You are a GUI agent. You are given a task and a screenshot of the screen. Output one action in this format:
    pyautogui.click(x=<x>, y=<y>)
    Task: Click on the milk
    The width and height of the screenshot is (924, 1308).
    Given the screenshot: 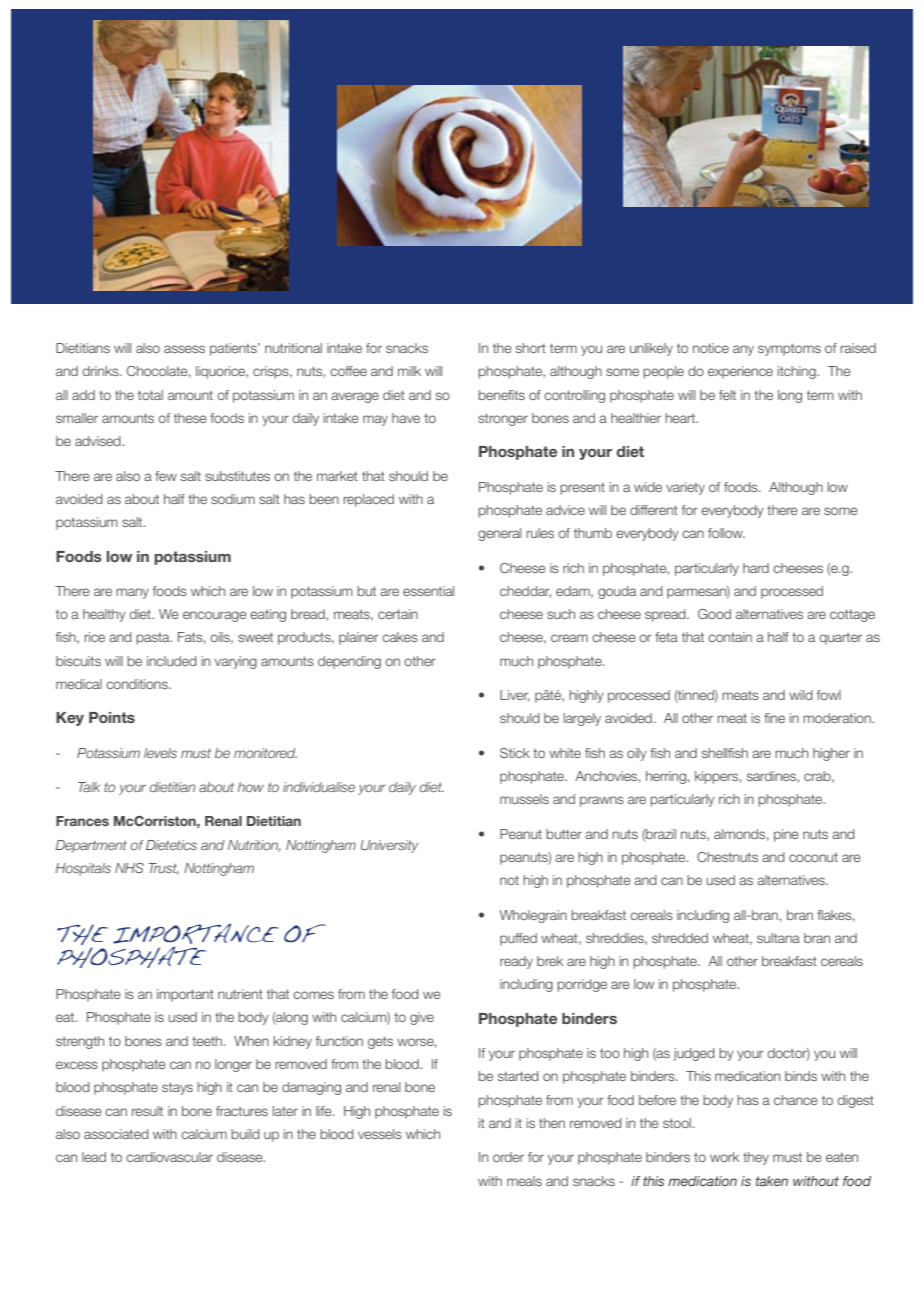 What is the action you would take?
    pyautogui.click(x=409, y=371)
